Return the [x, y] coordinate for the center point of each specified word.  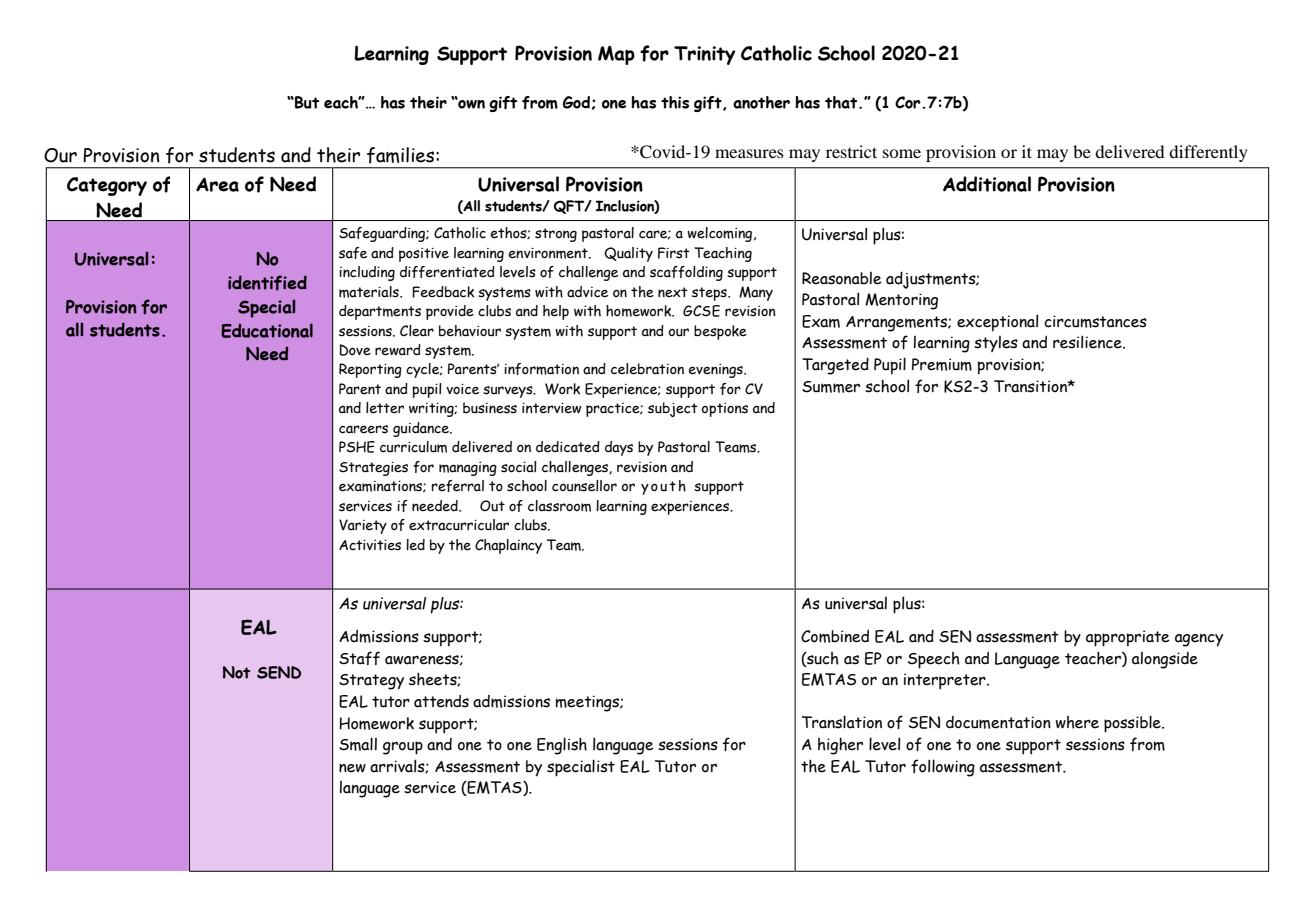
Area [217, 184]
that [842, 102]
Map [616, 55]
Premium [942, 364]
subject [673, 409]
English [562, 746]
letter [385, 408]
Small [358, 744]
